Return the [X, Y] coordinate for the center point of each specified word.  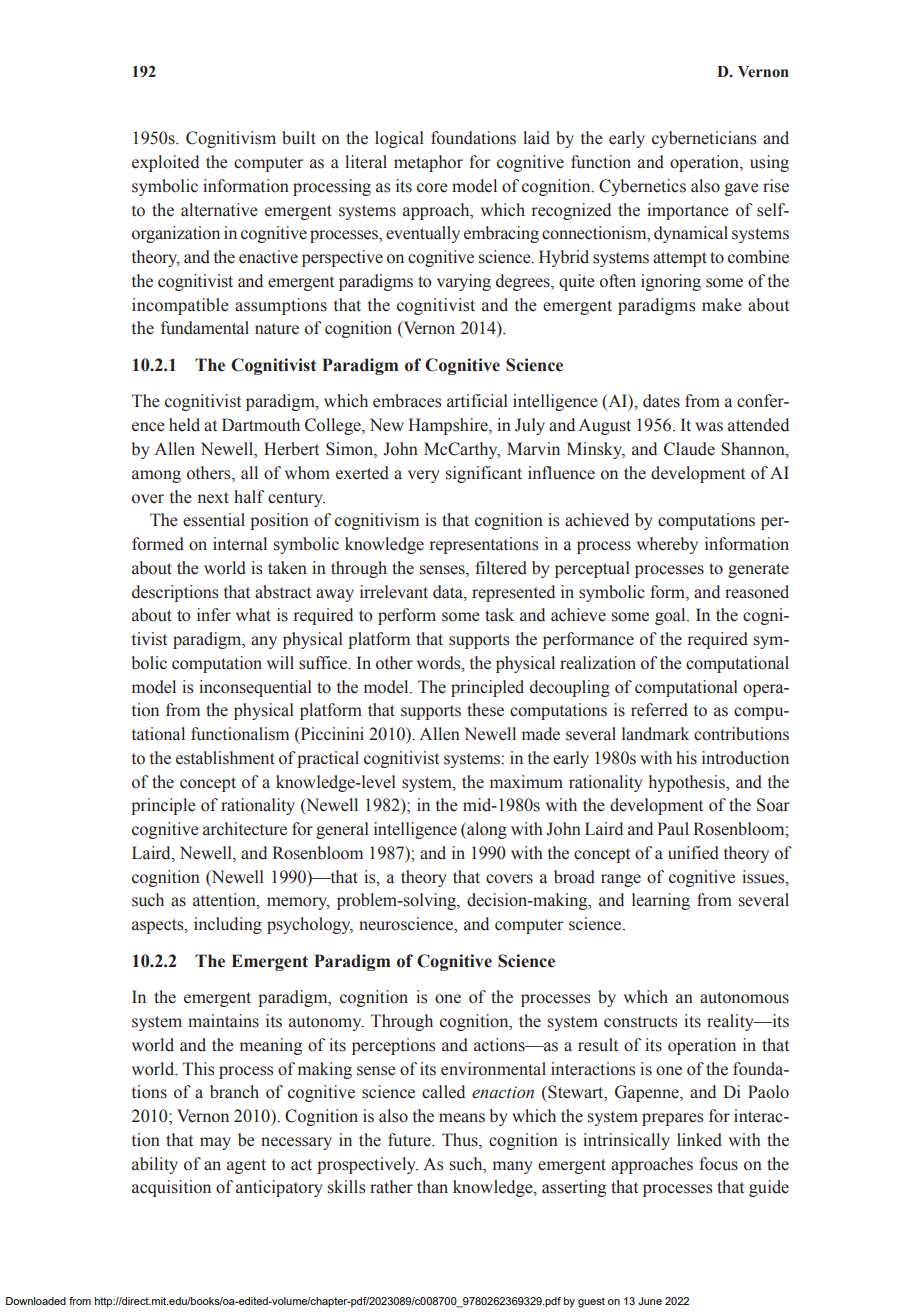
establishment [225, 758]
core [432, 188]
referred [659, 710]
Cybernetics [642, 187]
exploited [165, 163]
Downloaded [36, 1301]
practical [328, 759]
